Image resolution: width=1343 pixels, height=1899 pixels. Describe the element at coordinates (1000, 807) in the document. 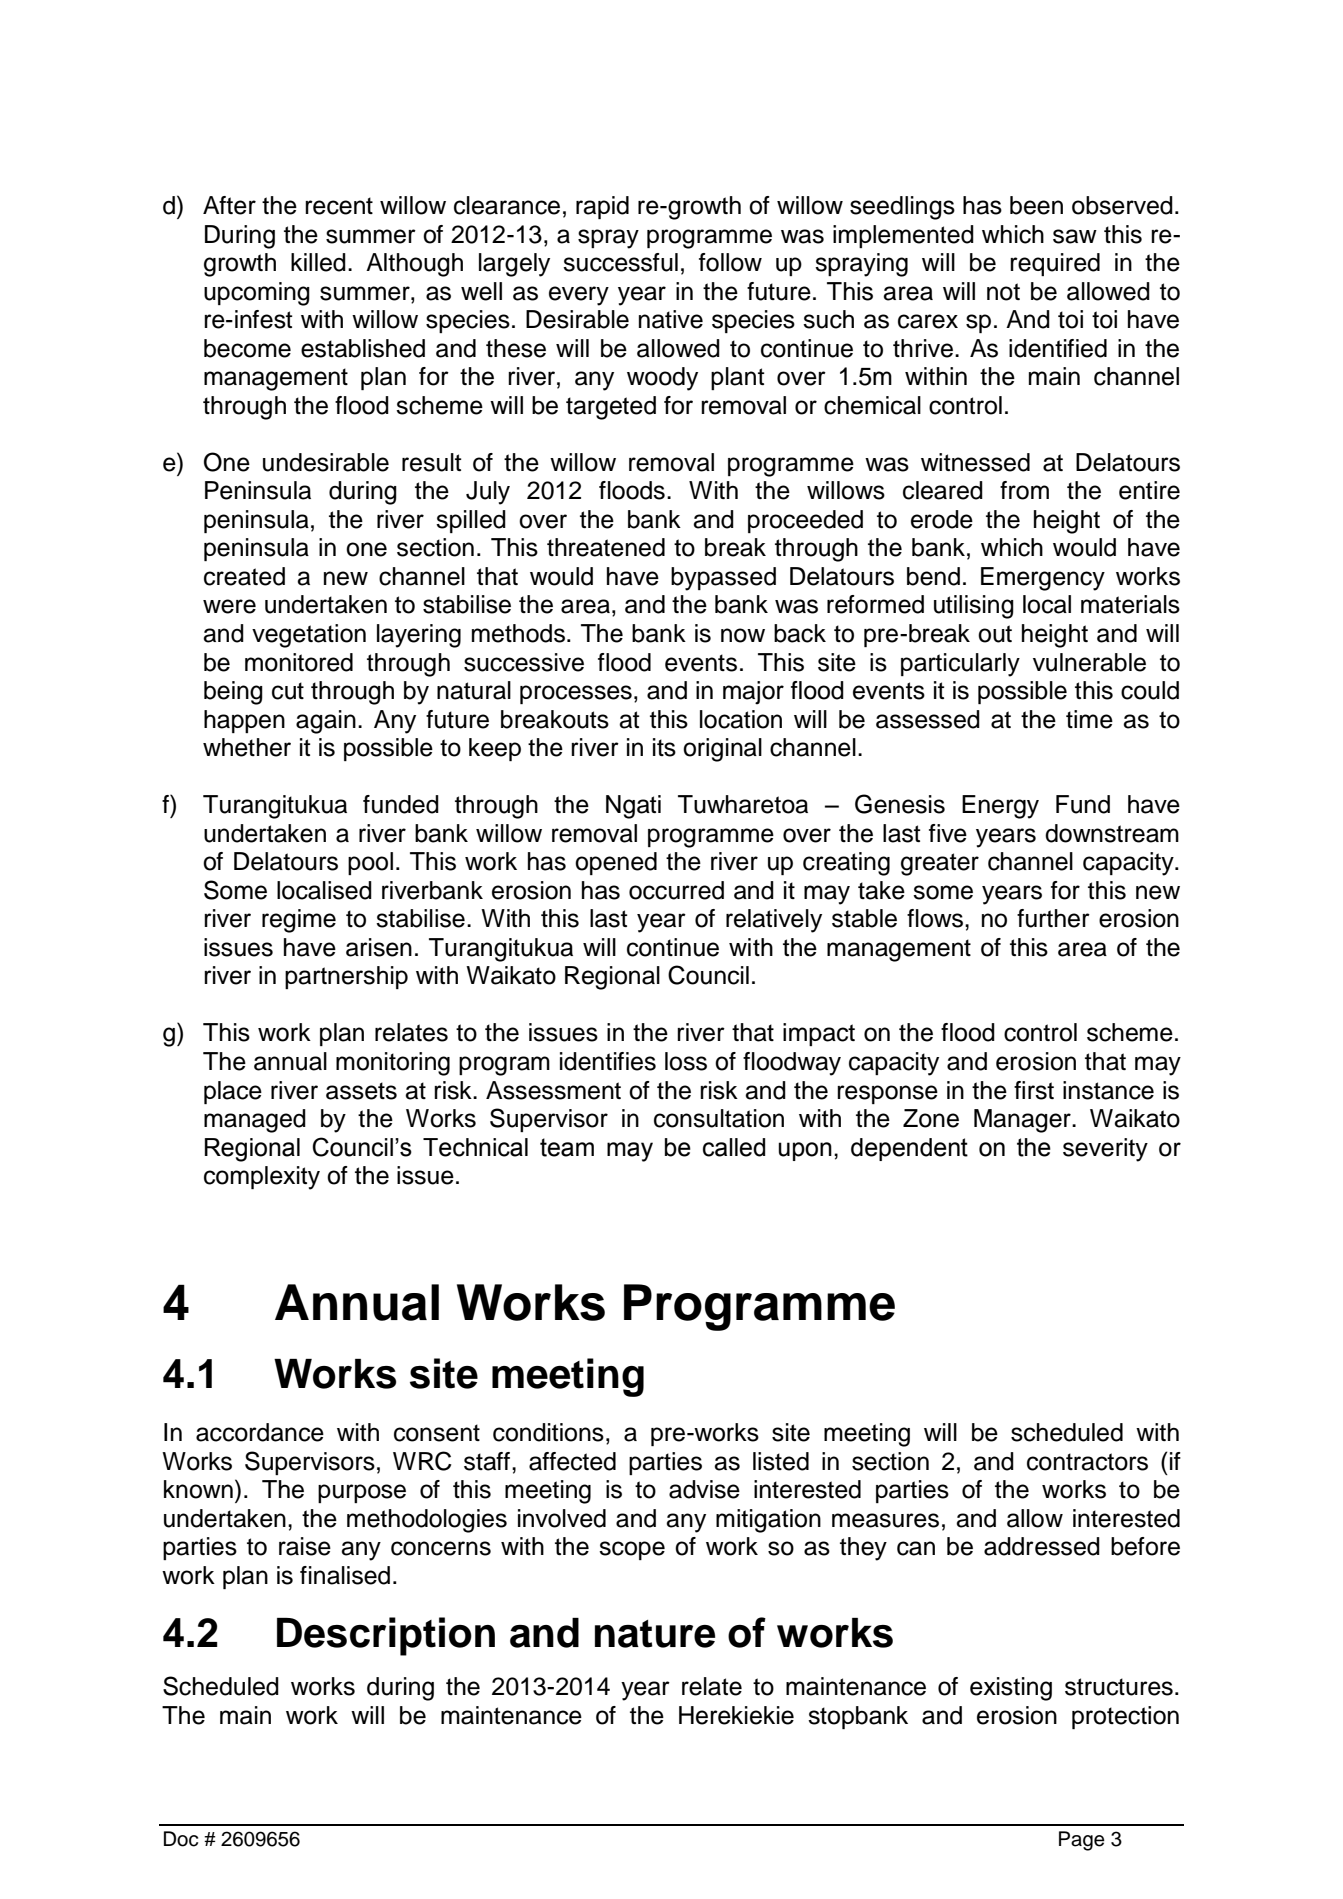

I see `Energy` at that location.
